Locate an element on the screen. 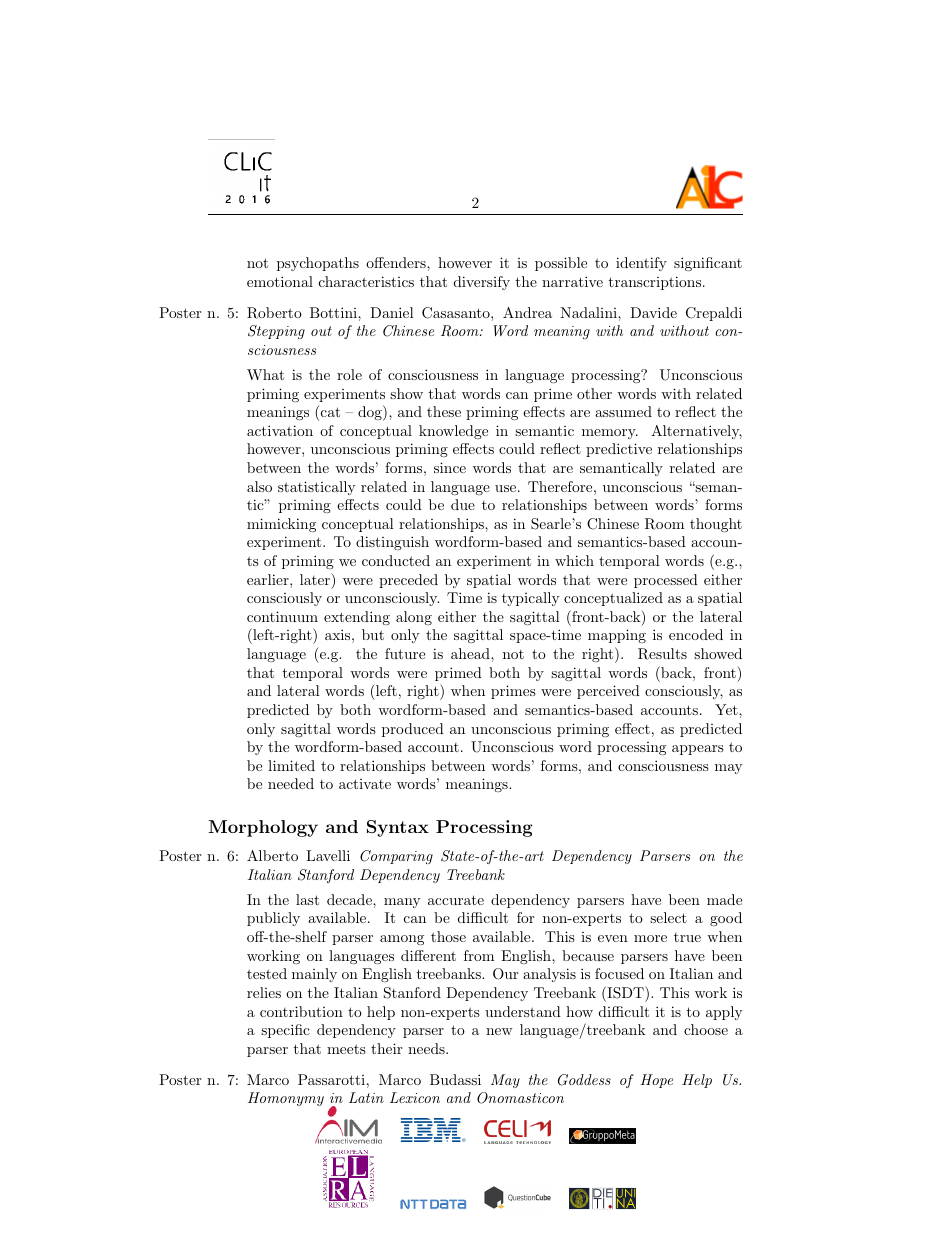 This screenshot has height=1233, width=952. last is located at coordinates (307, 899).
